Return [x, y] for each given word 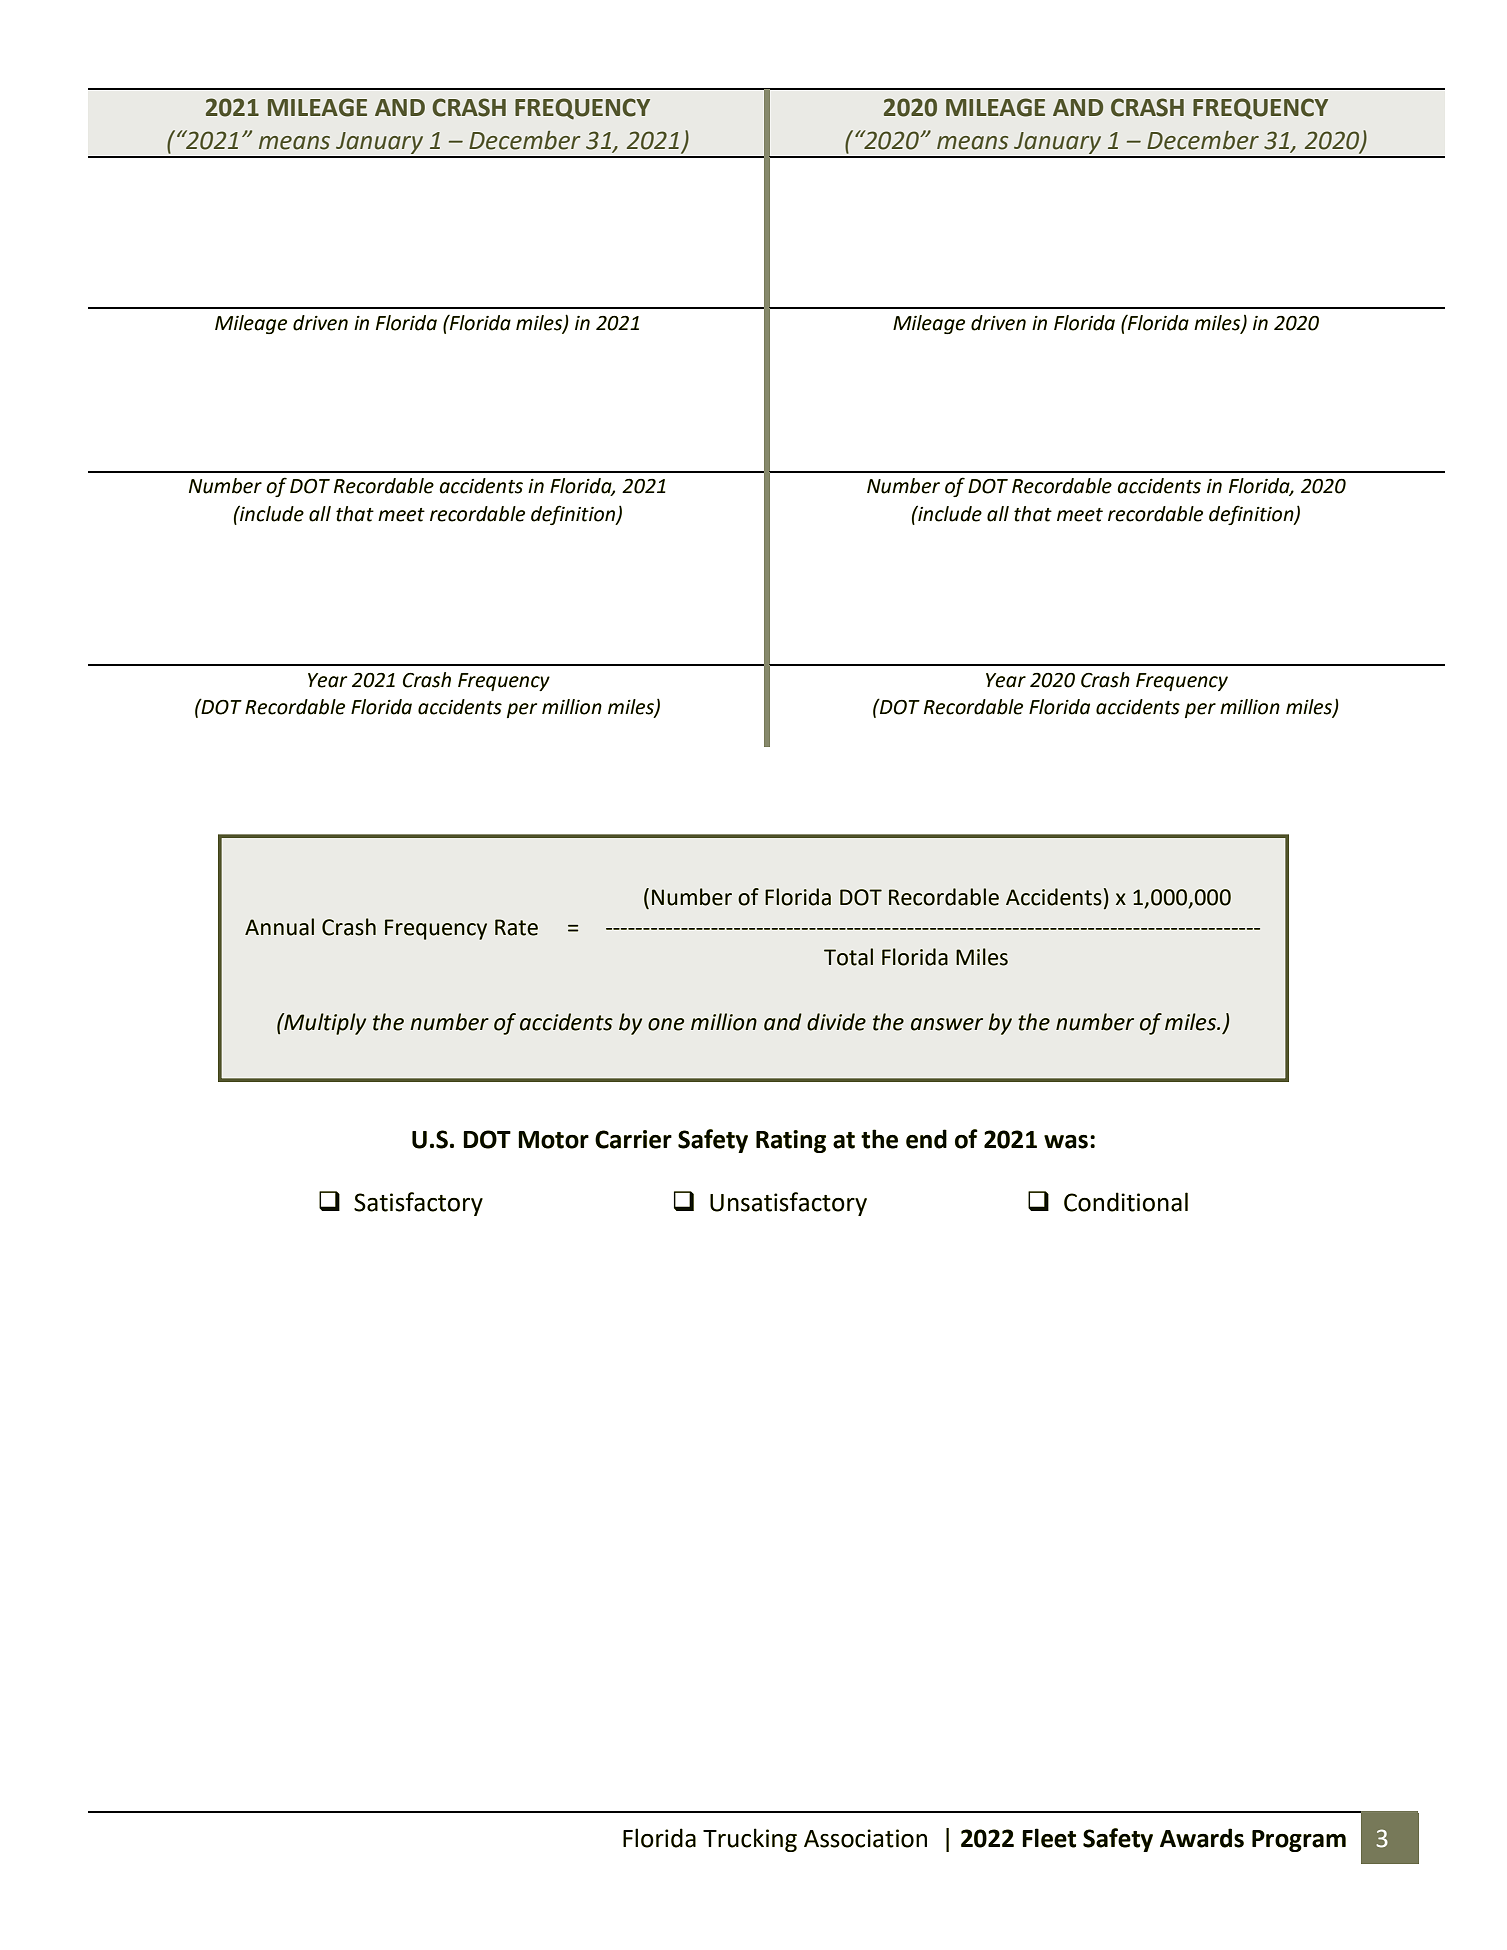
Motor [553, 1140]
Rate [516, 927]
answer [947, 1024]
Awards [1202, 1838]
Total [848, 957]
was [1066, 1142]
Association [865, 1838]
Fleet [1049, 1838]
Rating [791, 1141]
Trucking [750, 1840]
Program [1299, 1841]
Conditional [1126, 1202]
